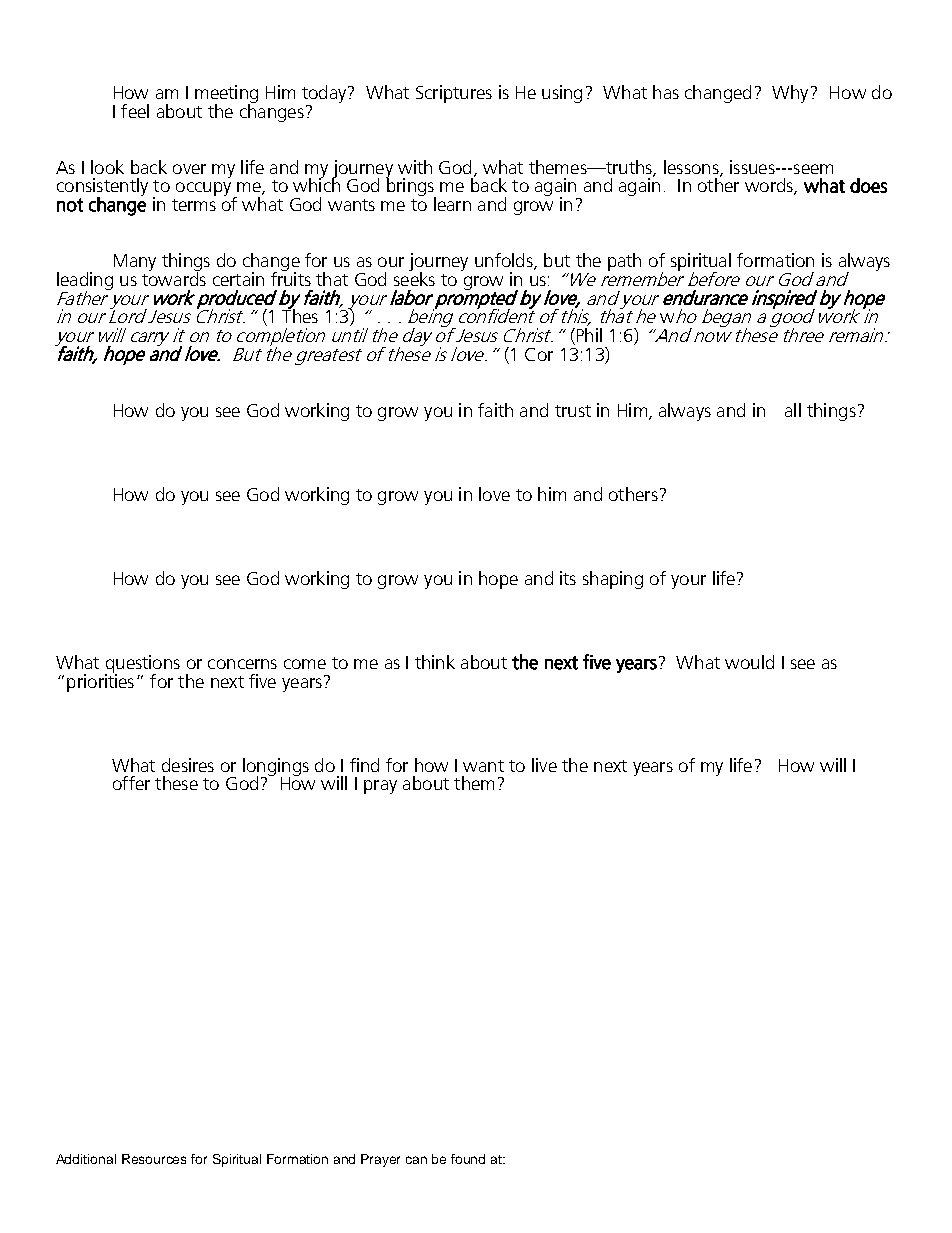  Describe the element at coordinates (749, 662) in the page. I see `would` at that location.
